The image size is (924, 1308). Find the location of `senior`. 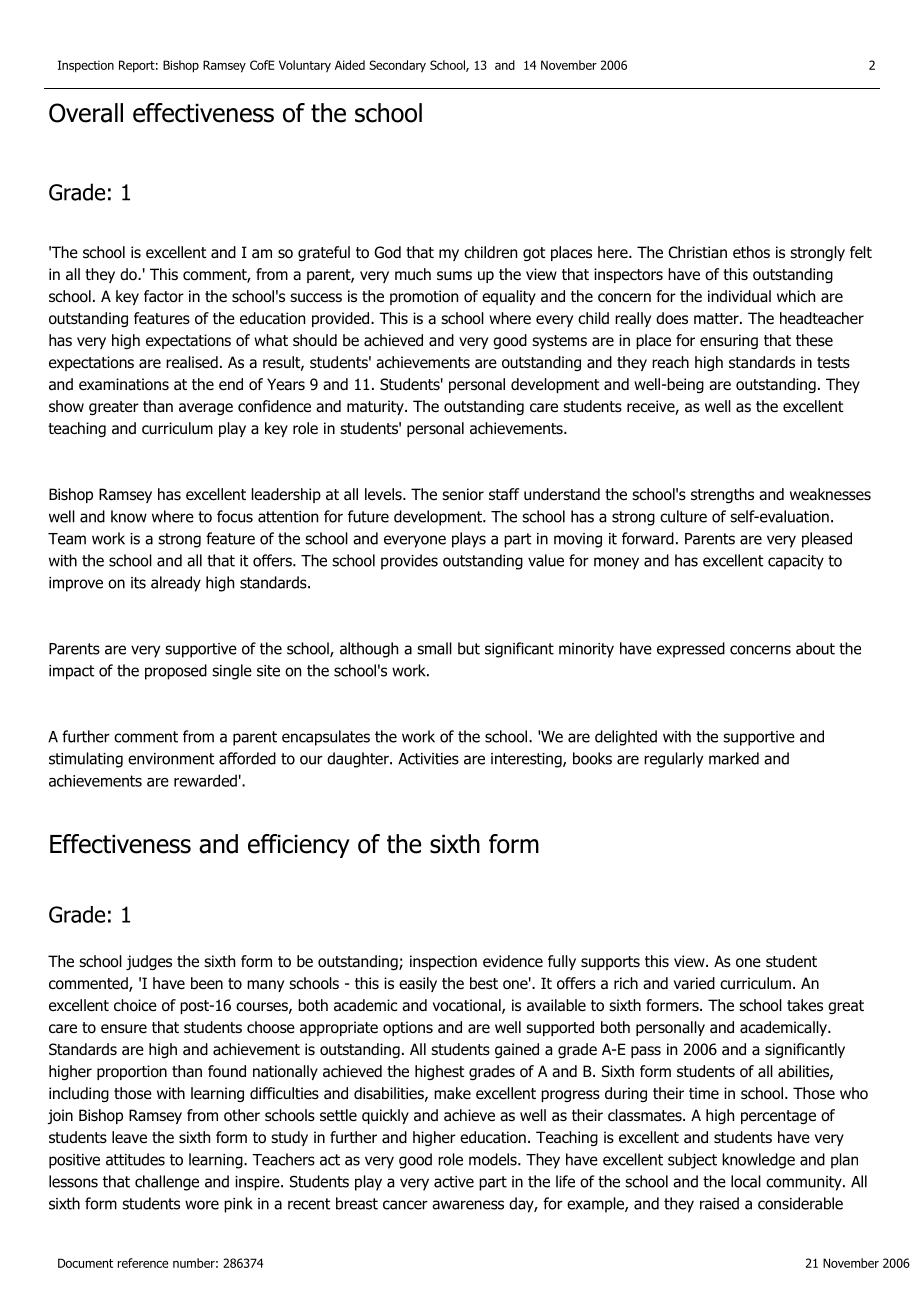

senior is located at coordinates (463, 494).
